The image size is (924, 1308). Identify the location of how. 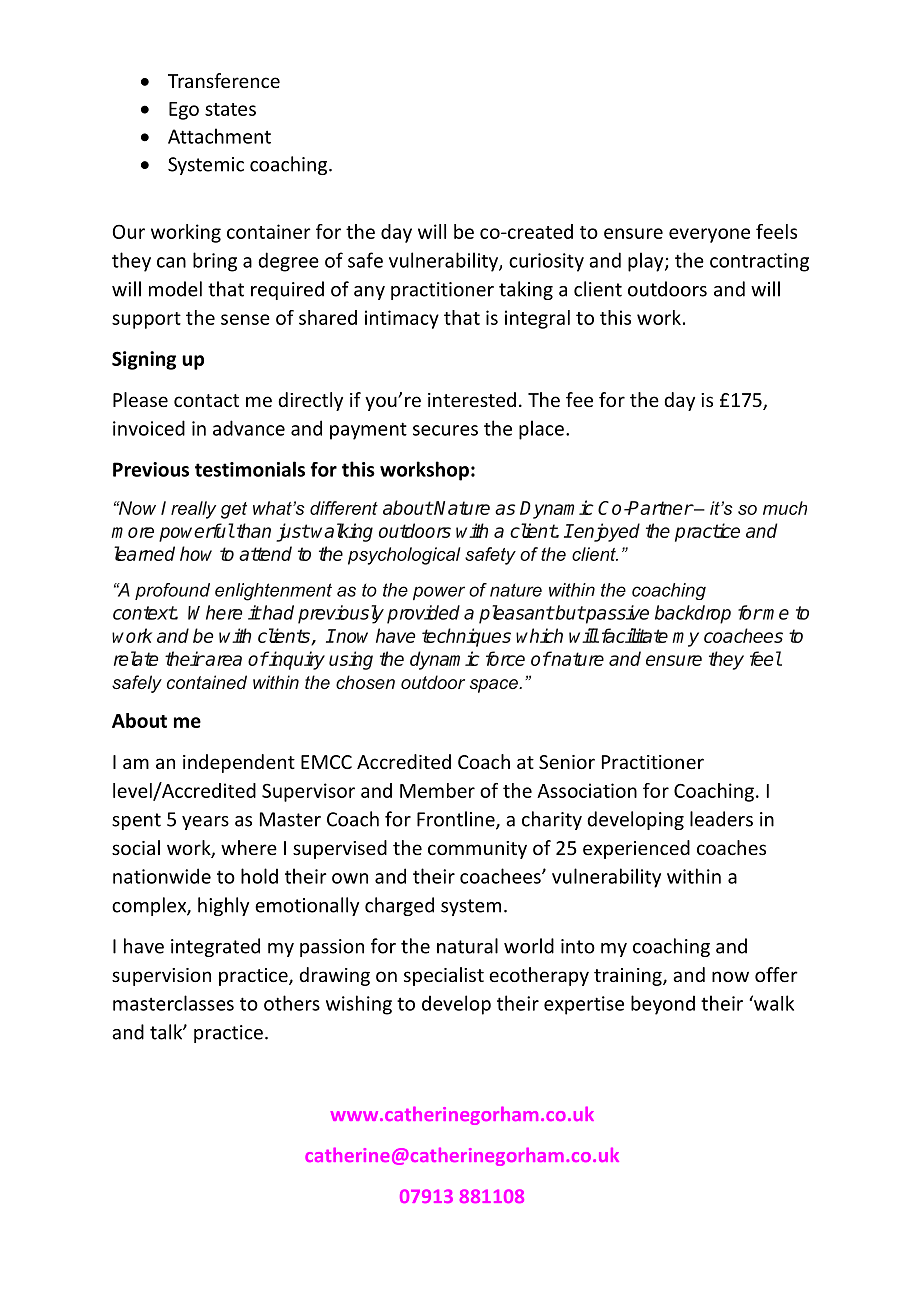
(196, 553).
